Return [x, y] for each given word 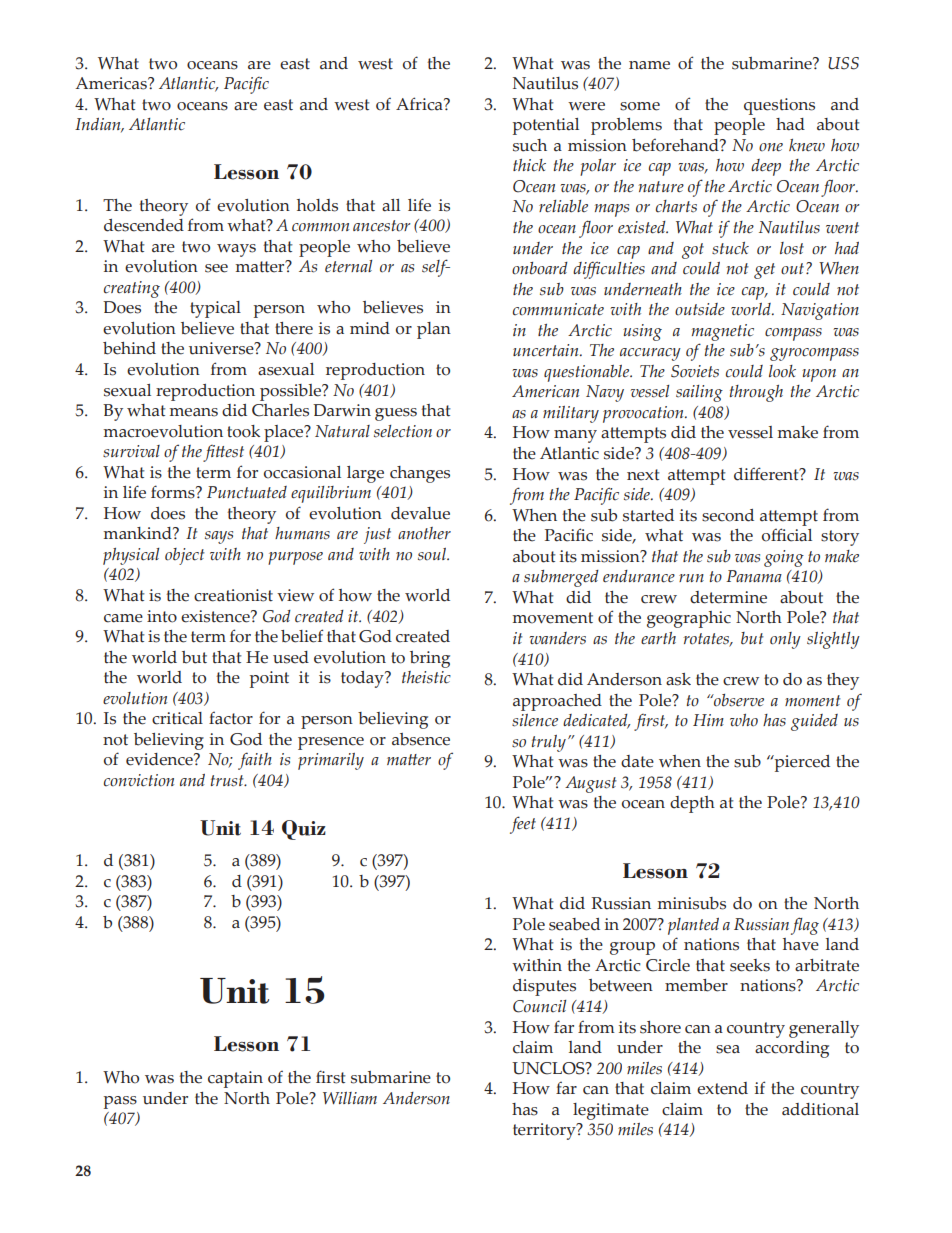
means [194, 412]
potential [546, 126]
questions [779, 106]
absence [421, 739]
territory [545, 1131]
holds [317, 205]
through [756, 393]
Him [708, 720]
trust [228, 781]
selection [403, 431]
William [350, 1098]
